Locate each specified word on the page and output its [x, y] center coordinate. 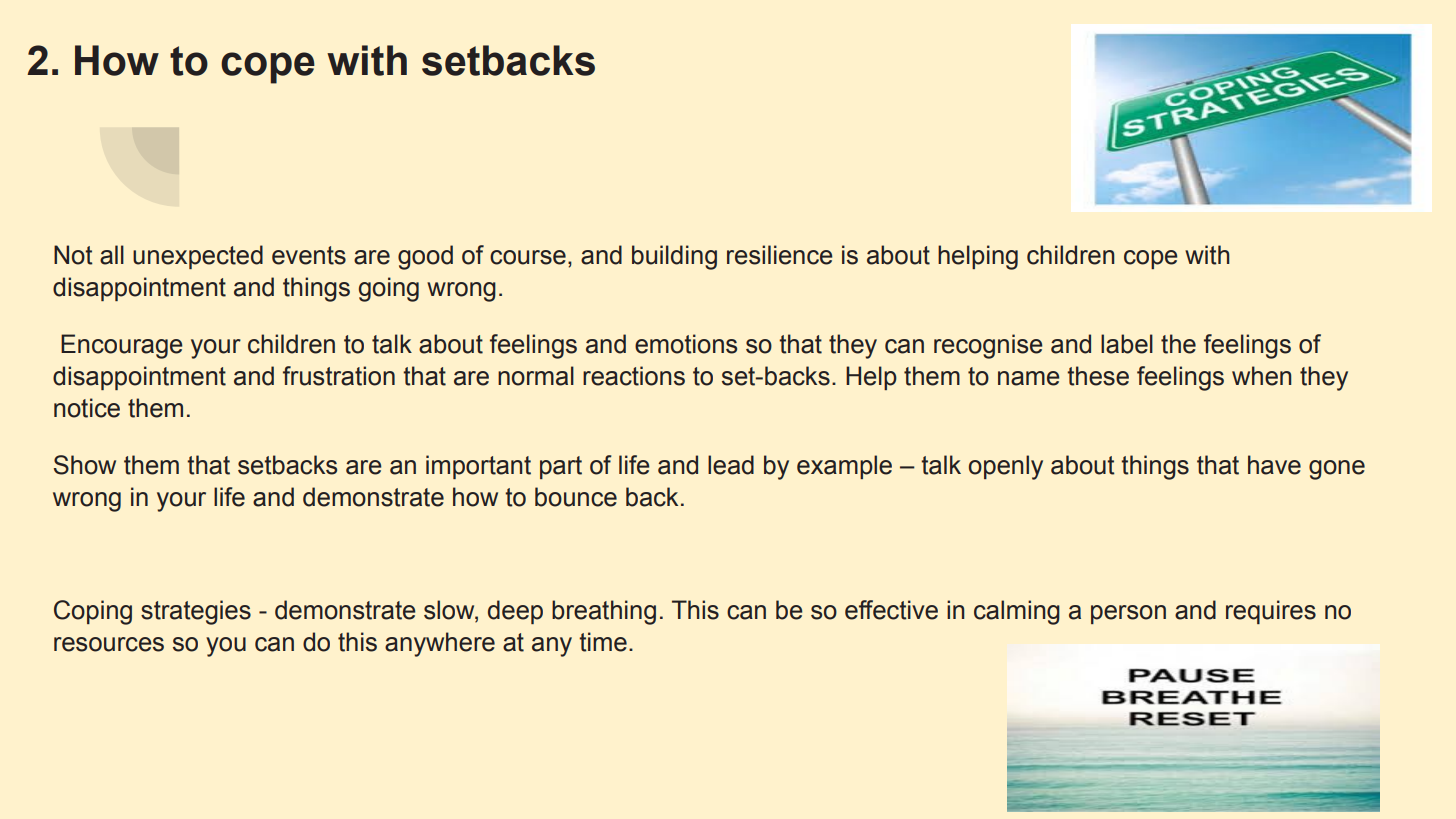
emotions [686, 344]
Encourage [121, 346]
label [1127, 344]
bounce [576, 497]
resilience [779, 255]
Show [85, 465]
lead [731, 465]
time [603, 642]
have [1274, 465]
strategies [196, 612]
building [674, 257]
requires [1271, 612]
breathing [604, 612]
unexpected [198, 257]
